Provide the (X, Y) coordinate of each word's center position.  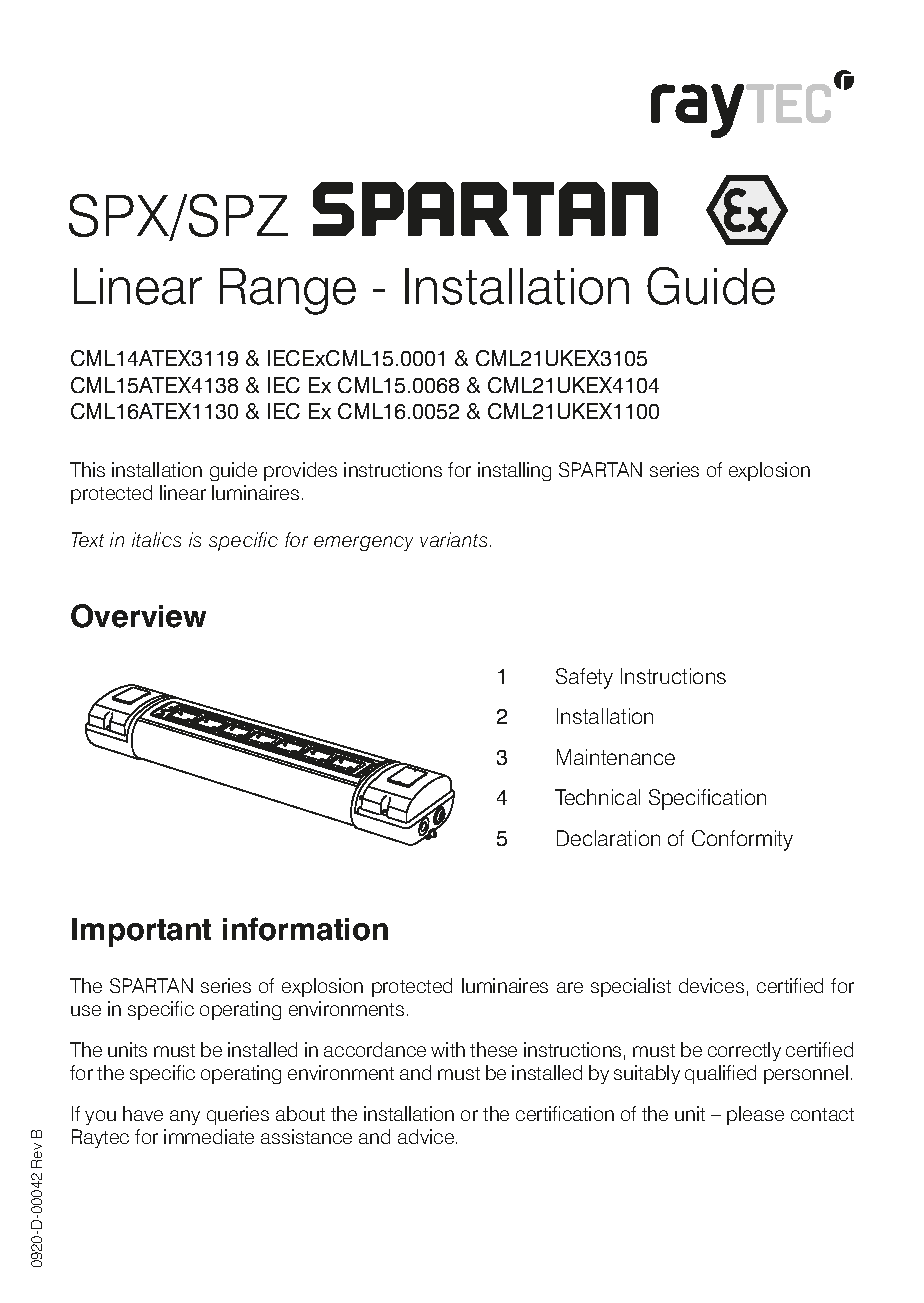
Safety (584, 678)
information (305, 929)
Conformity (742, 840)
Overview (138, 616)
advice (427, 1136)
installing (514, 471)
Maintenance (616, 757)
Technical (597, 797)
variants (453, 539)
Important (141, 932)
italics (156, 539)
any (185, 1117)
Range (288, 291)
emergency (363, 543)
